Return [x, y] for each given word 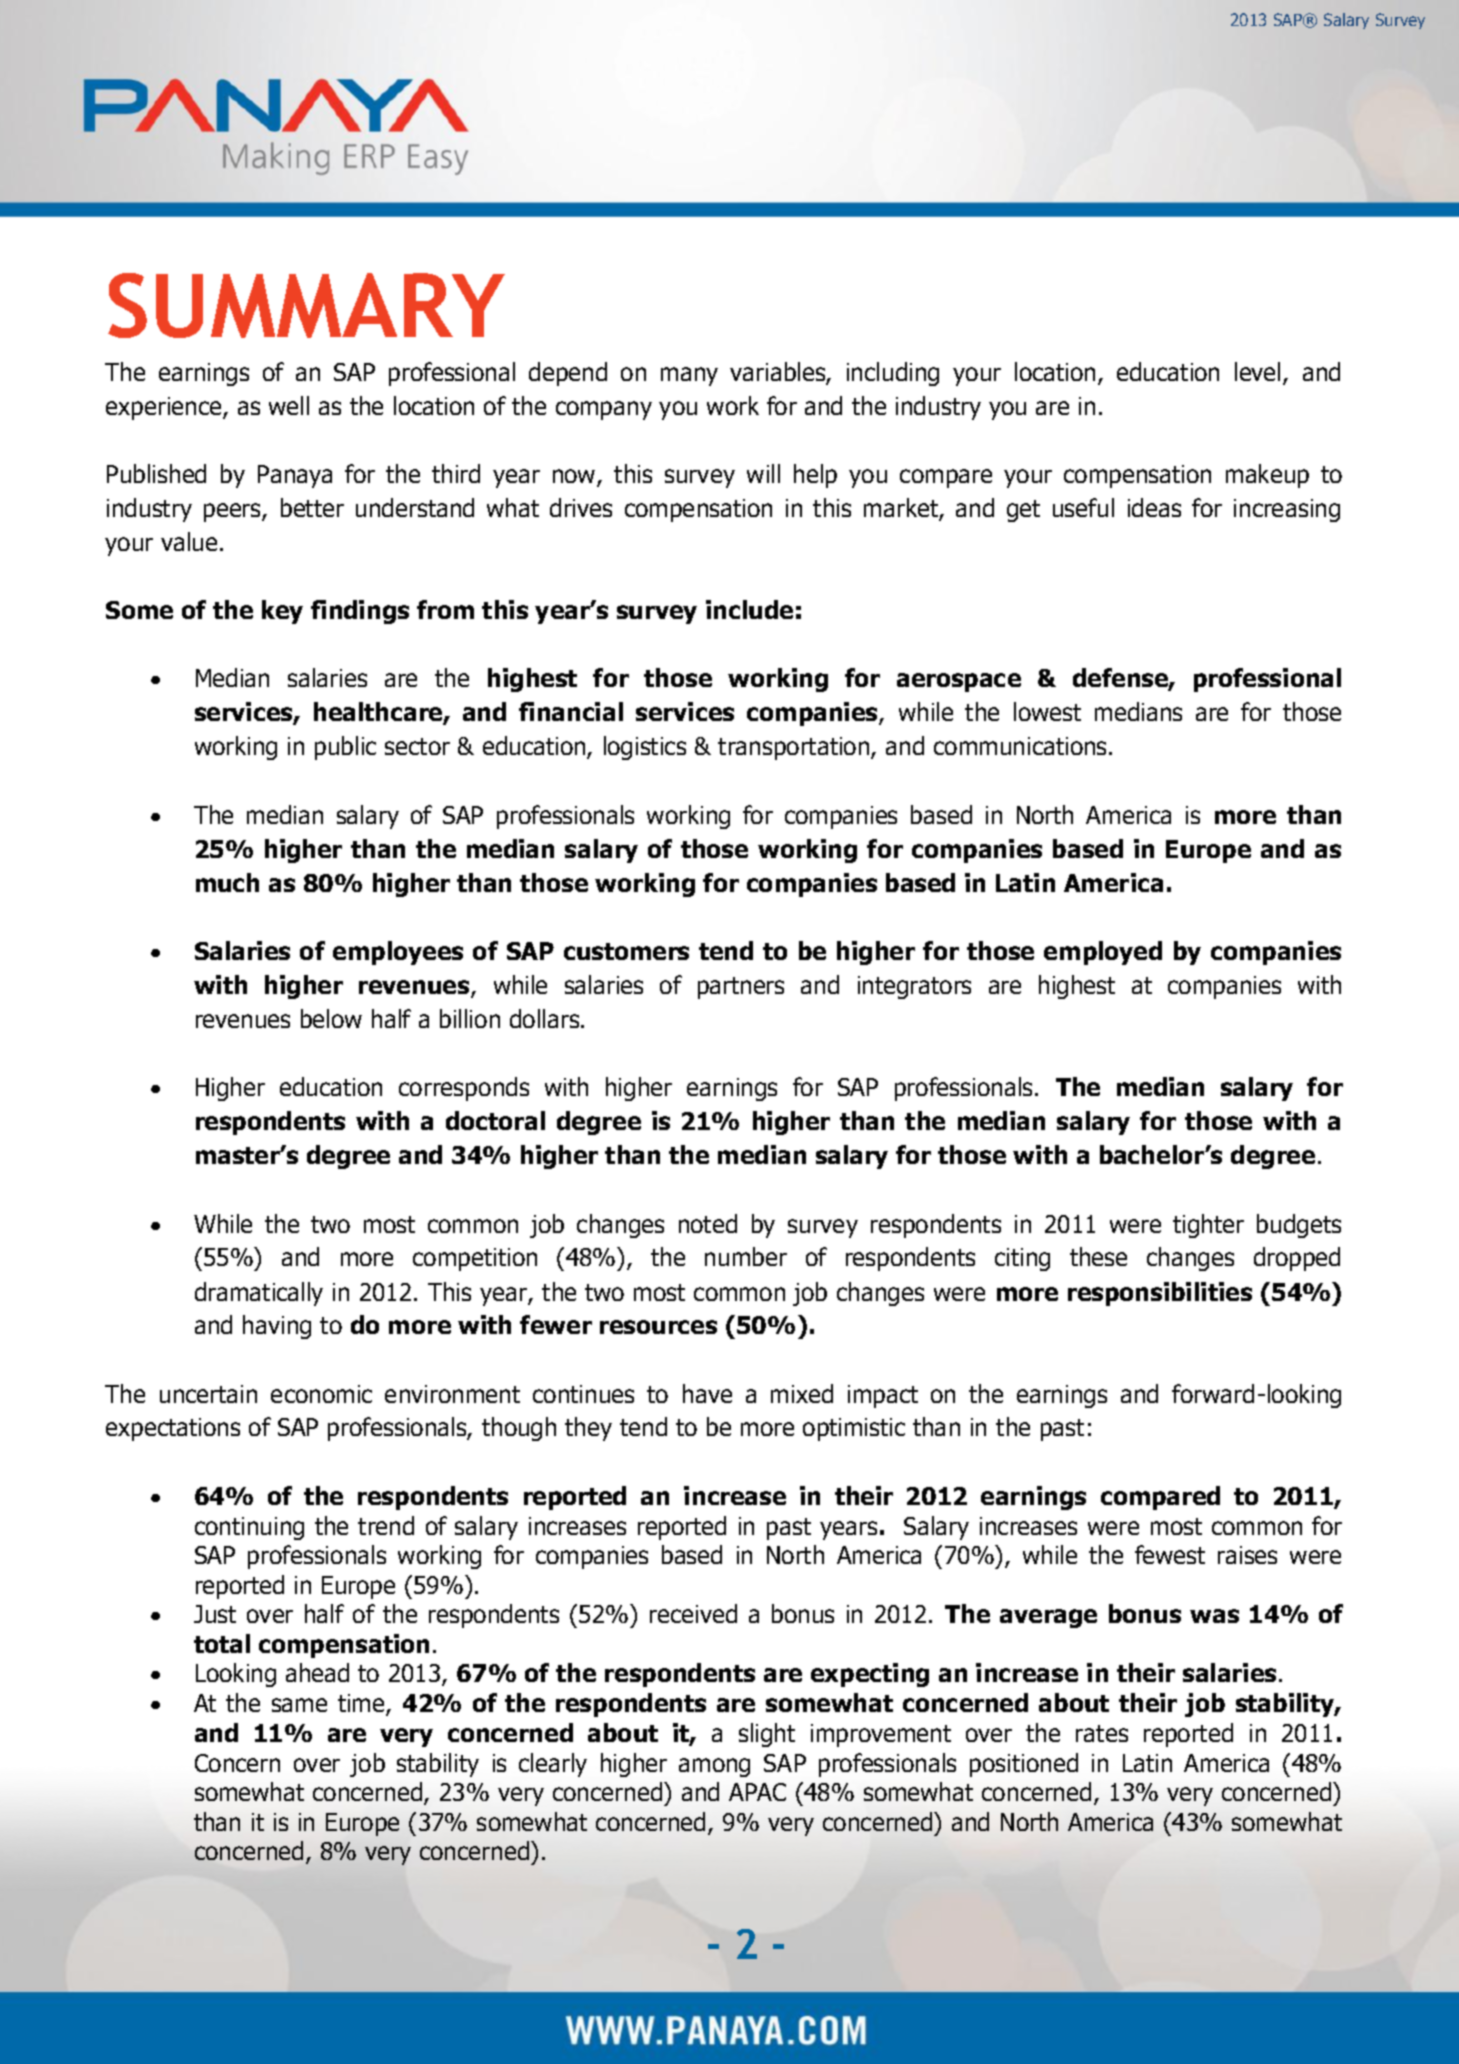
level [1257, 371]
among [714, 1767]
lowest [1047, 711]
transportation [795, 748]
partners [741, 988]
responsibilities [1160, 1294]
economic [321, 1394]
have [707, 1393]
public [345, 748]
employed [1103, 953]
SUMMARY [306, 305]
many [689, 376]
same [299, 1705]
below [331, 1018]
